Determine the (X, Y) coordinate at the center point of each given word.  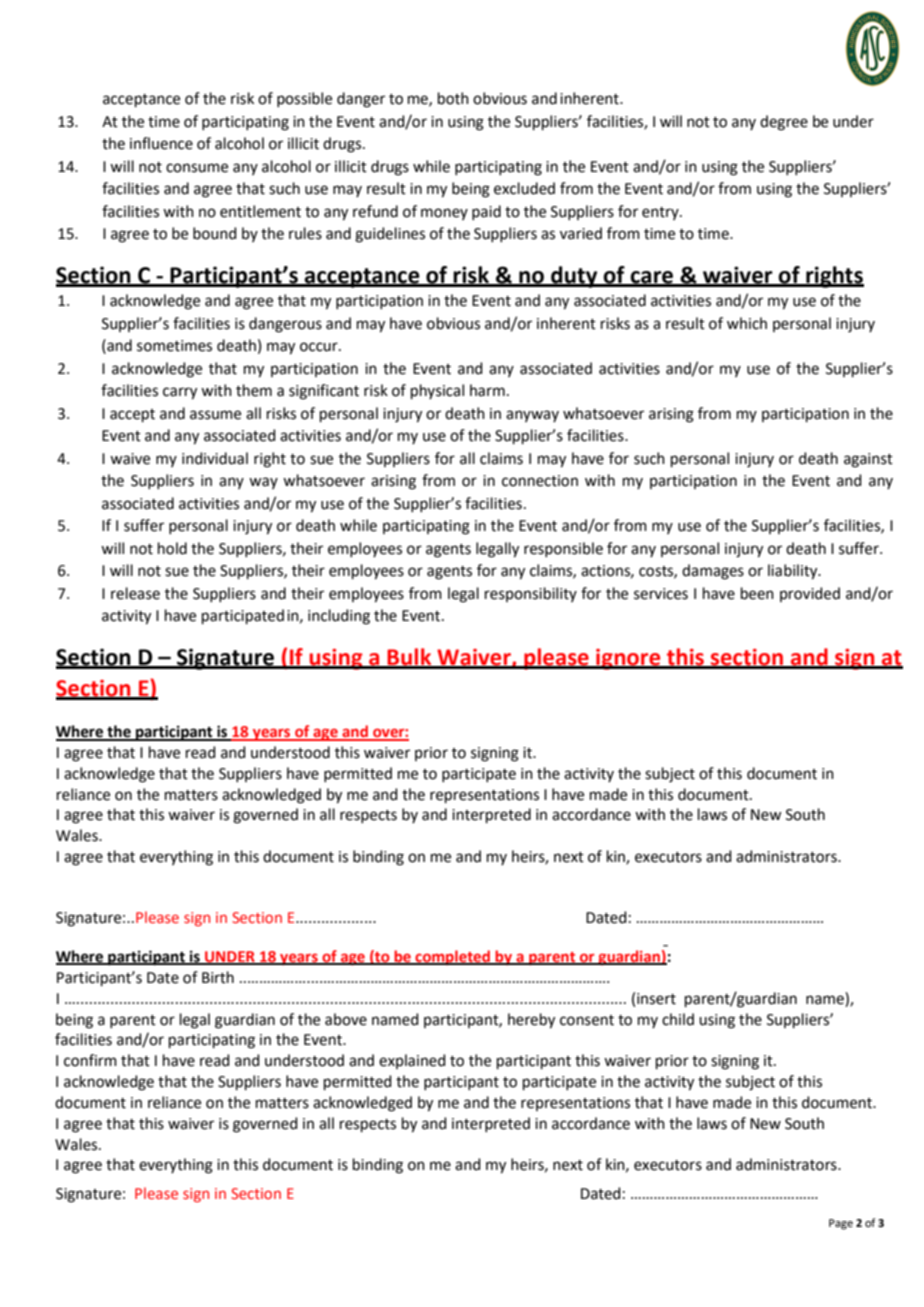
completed (452, 957)
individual (215, 458)
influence (161, 143)
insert (656, 999)
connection (540, 481)
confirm (90, 1060)
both (453, 98)
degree (784, 123)
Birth (218, 977)
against (868, 460)
